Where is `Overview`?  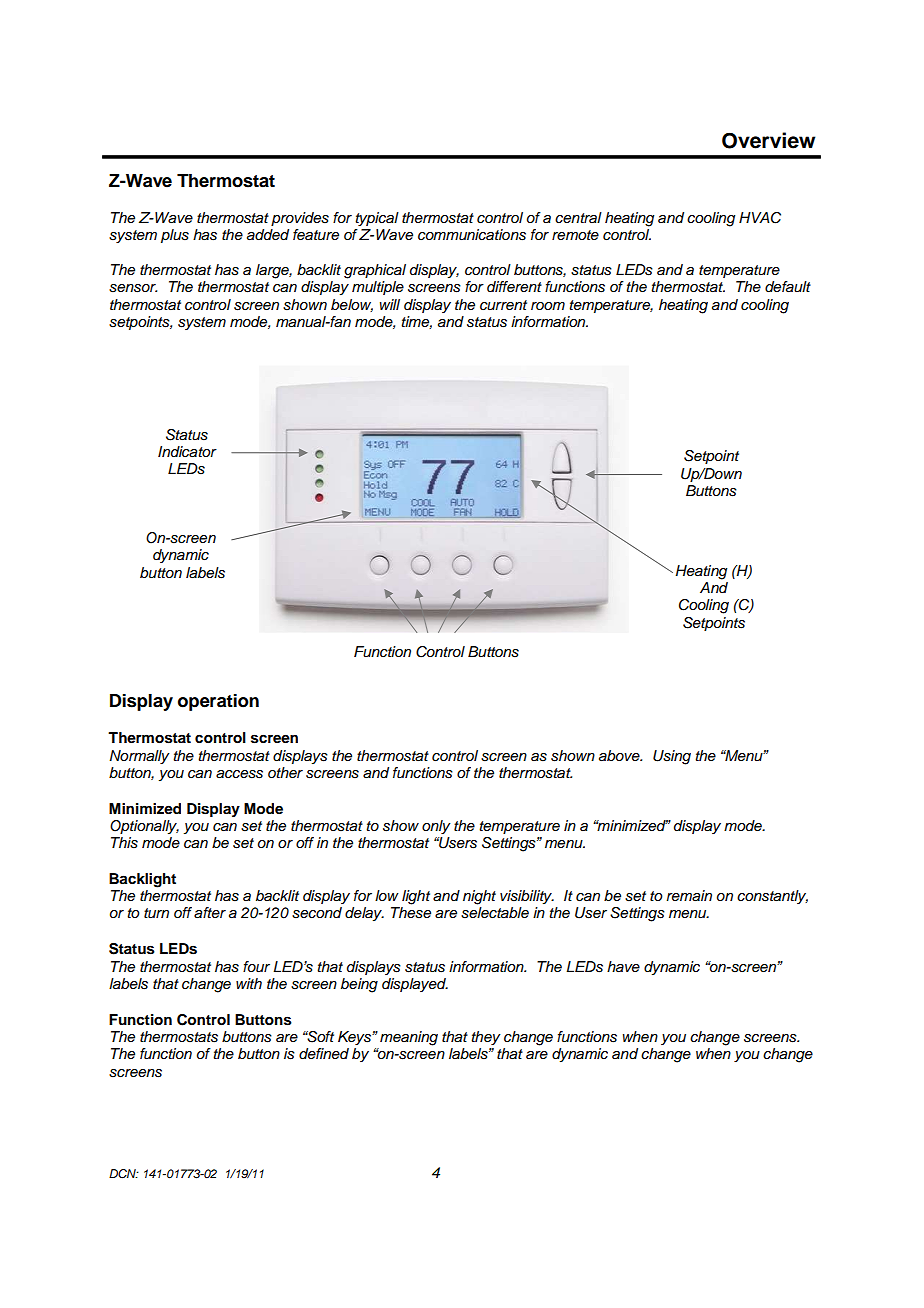 Overview is located at coordinates (769, 140).
